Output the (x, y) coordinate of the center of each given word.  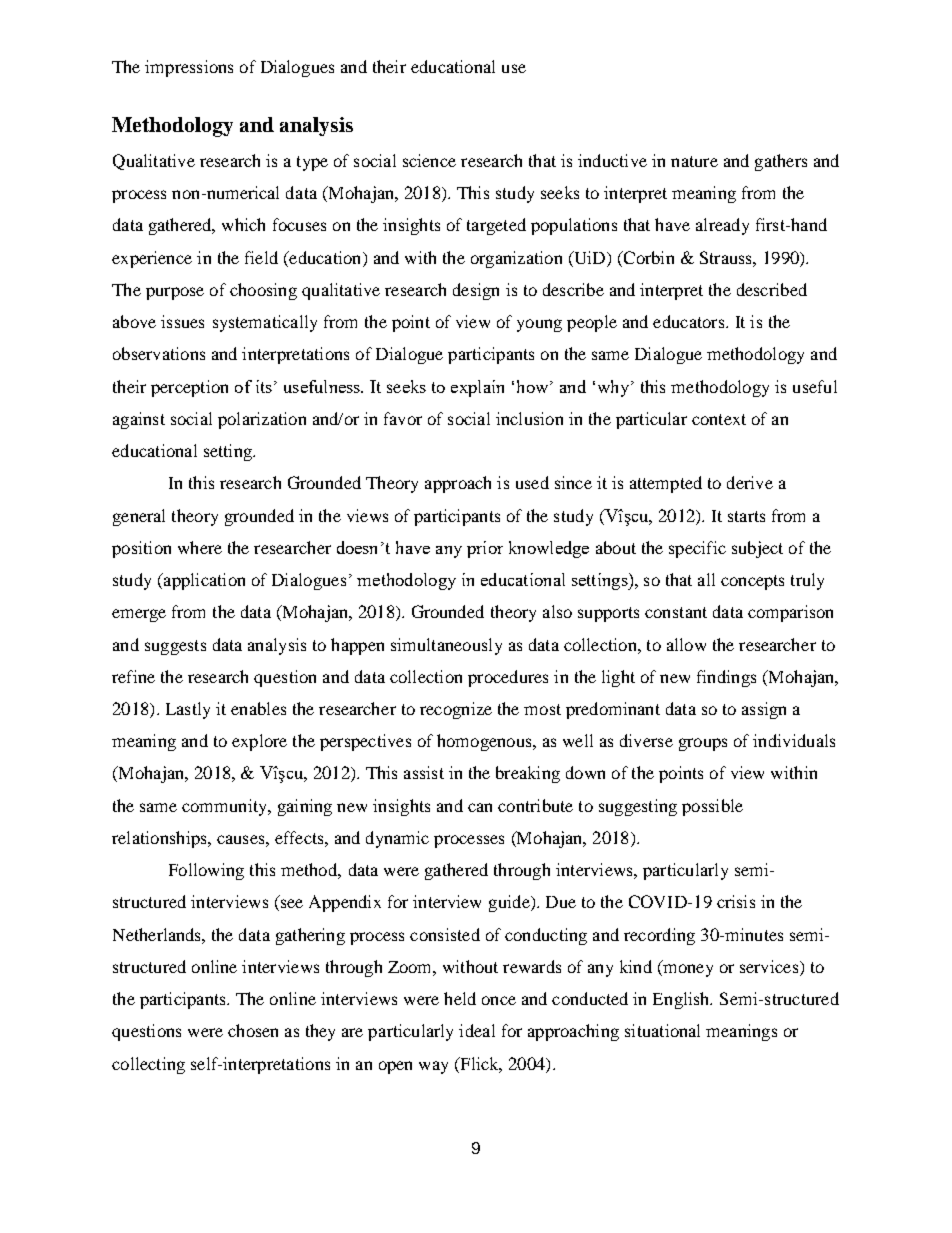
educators (690, 321)
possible (712, 807)
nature (694, 161)
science (429, 160)
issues (182, 321)
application (203, 581)
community (225, 807)
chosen (253, 1030)
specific (697, 549)
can (480, 807)
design (476, 291)
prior (485, 549)
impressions (189, 68)
